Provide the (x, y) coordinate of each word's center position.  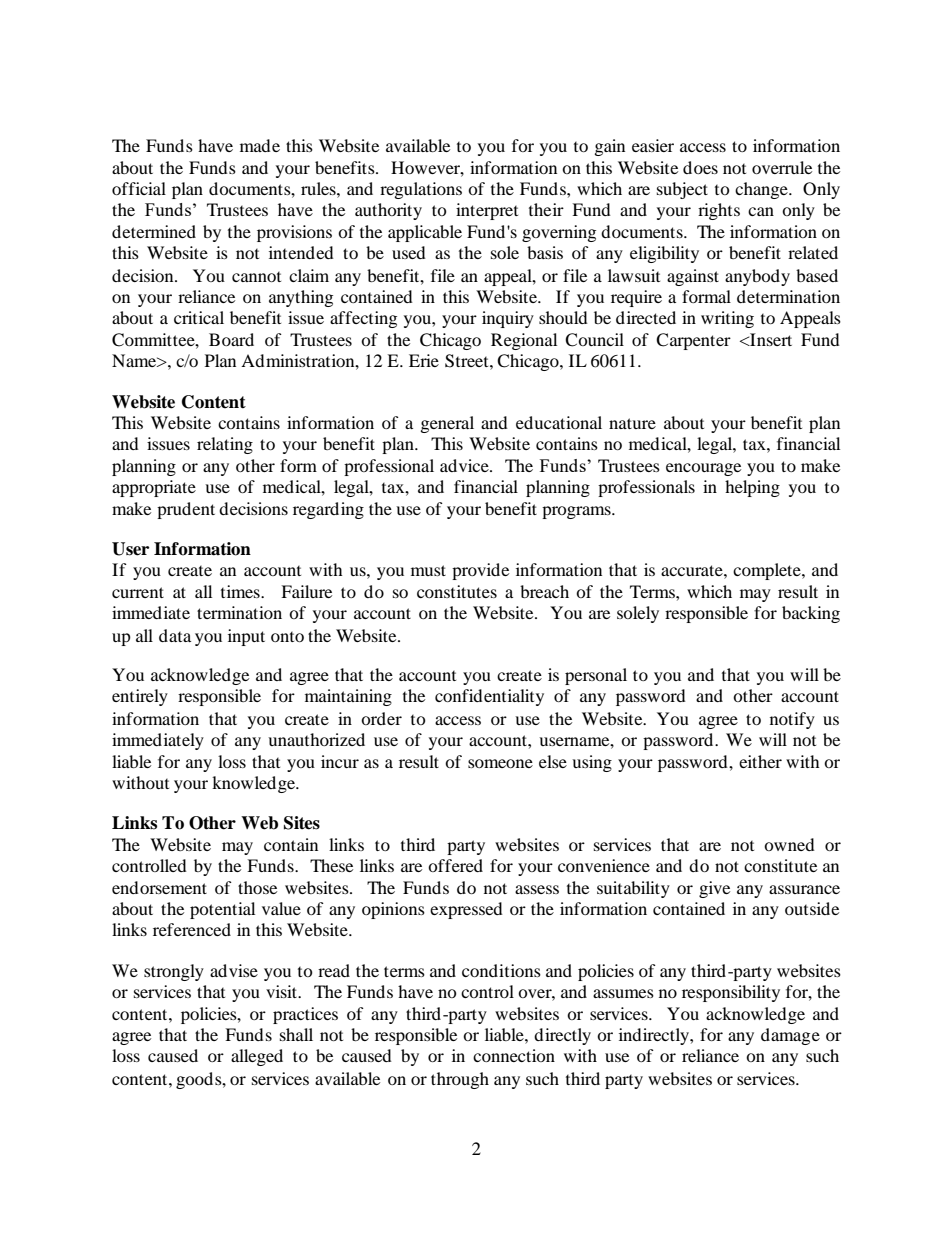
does (700, 167)
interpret (487, 211)
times (241, 591)
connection (514, 1055)
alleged (257, 1057)
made (260, 145)
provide (480, 571)
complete (768, 571)
